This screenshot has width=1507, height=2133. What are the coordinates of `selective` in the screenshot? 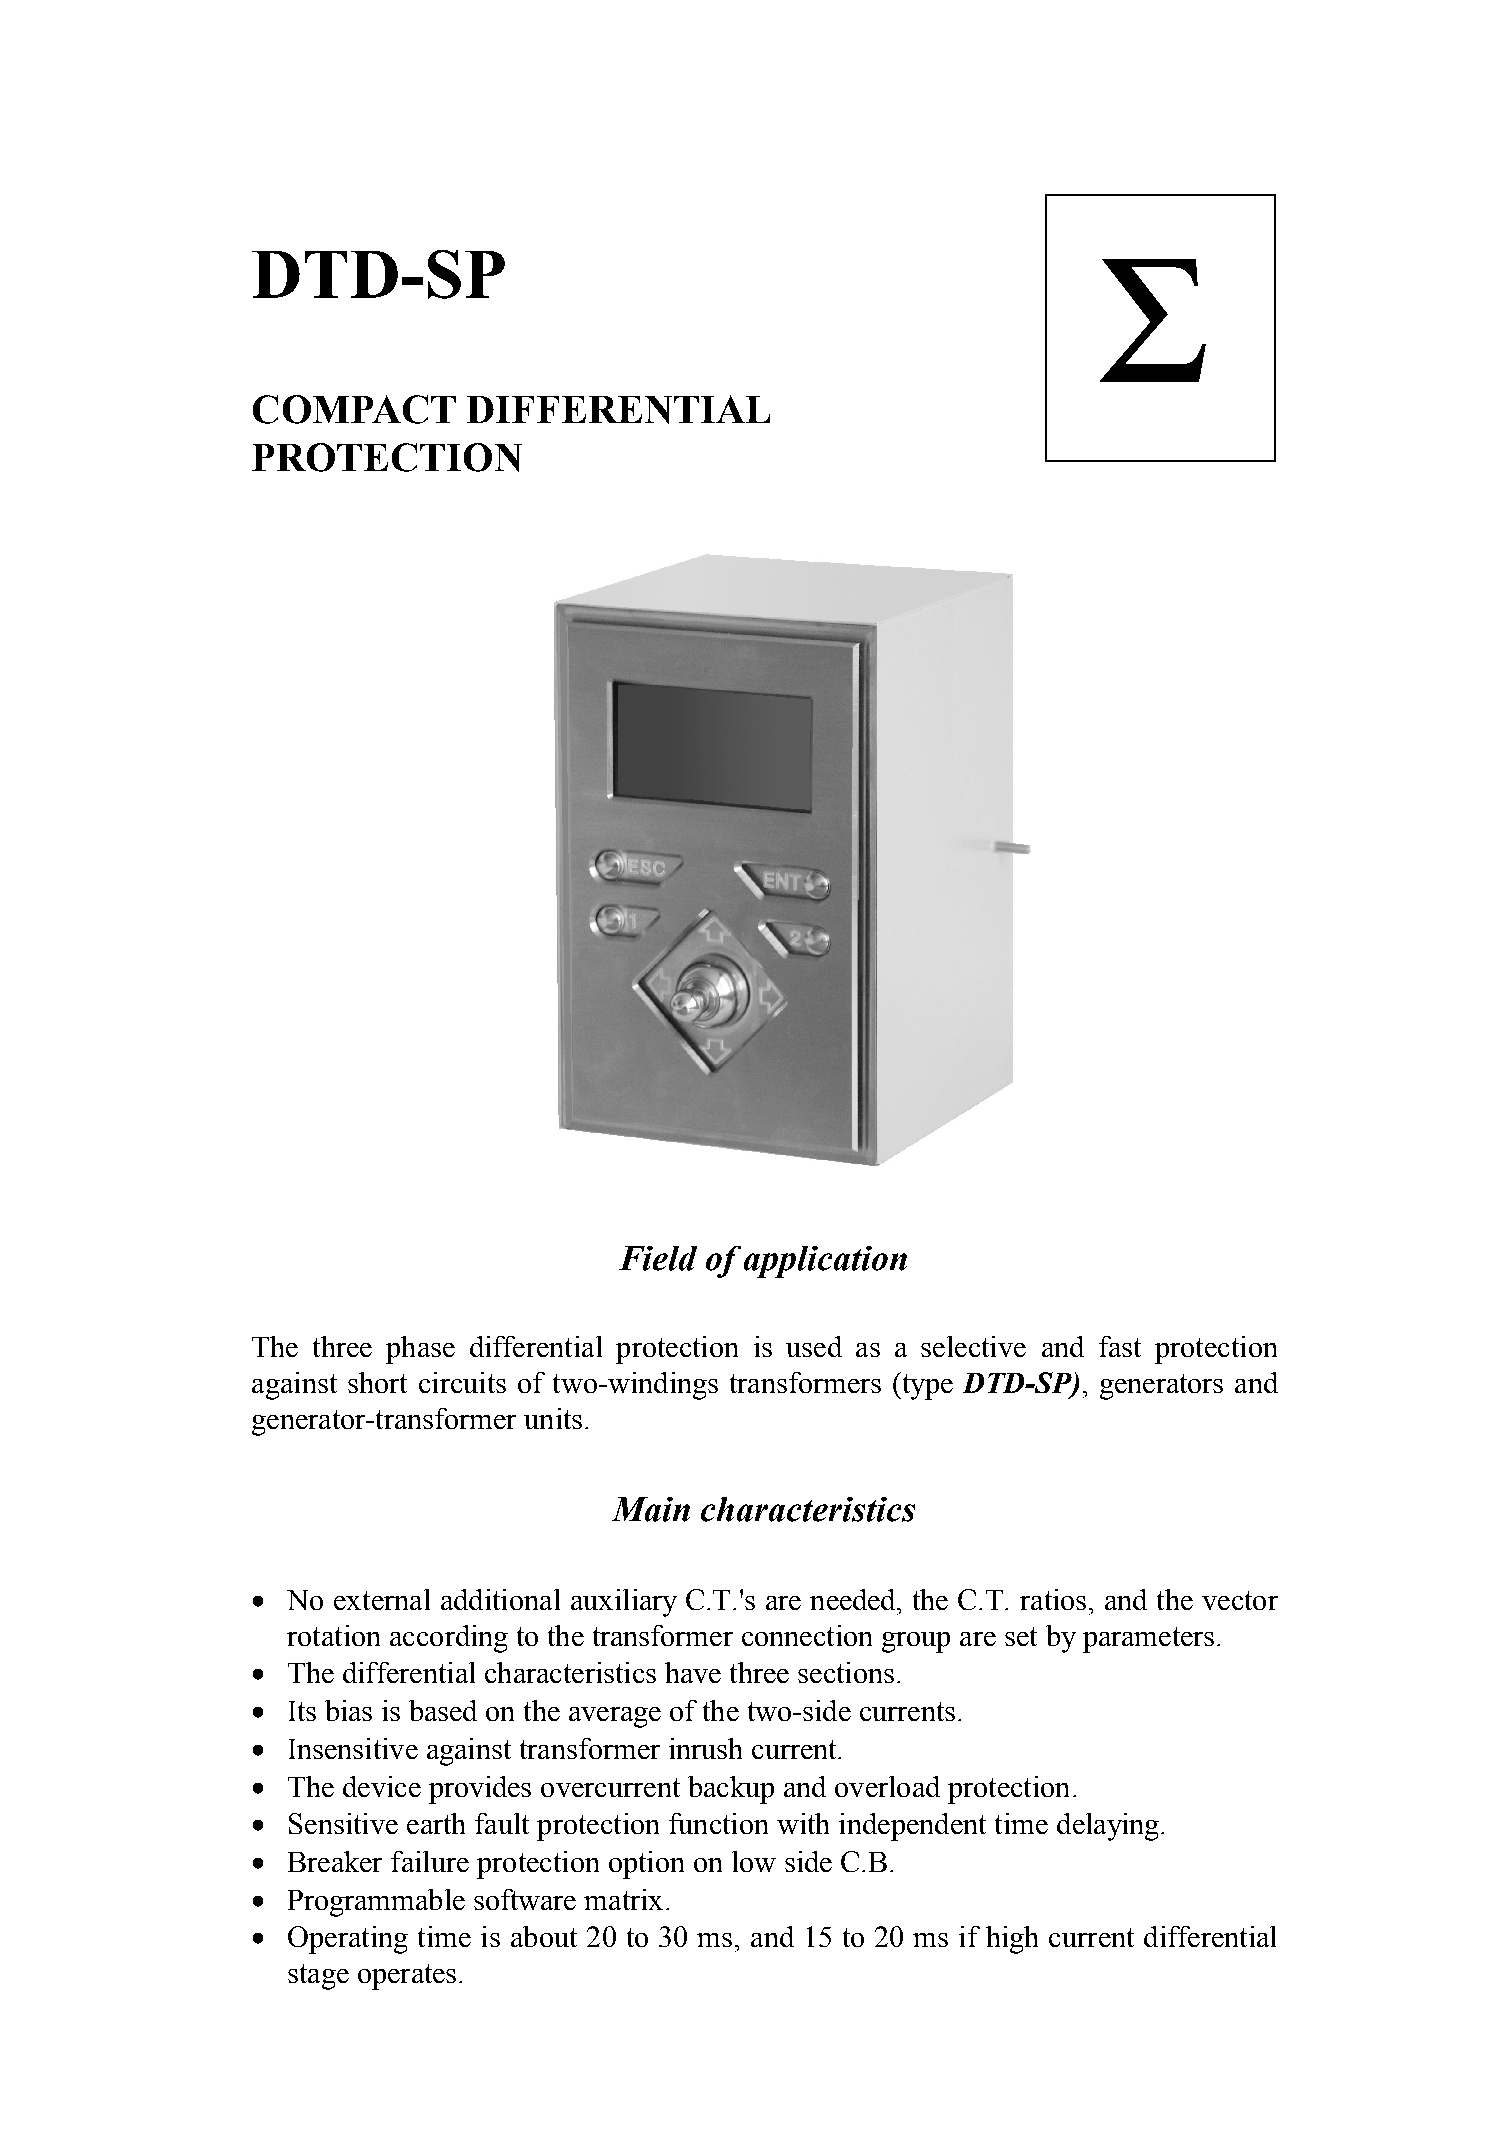 It's located at (973, 1346).
